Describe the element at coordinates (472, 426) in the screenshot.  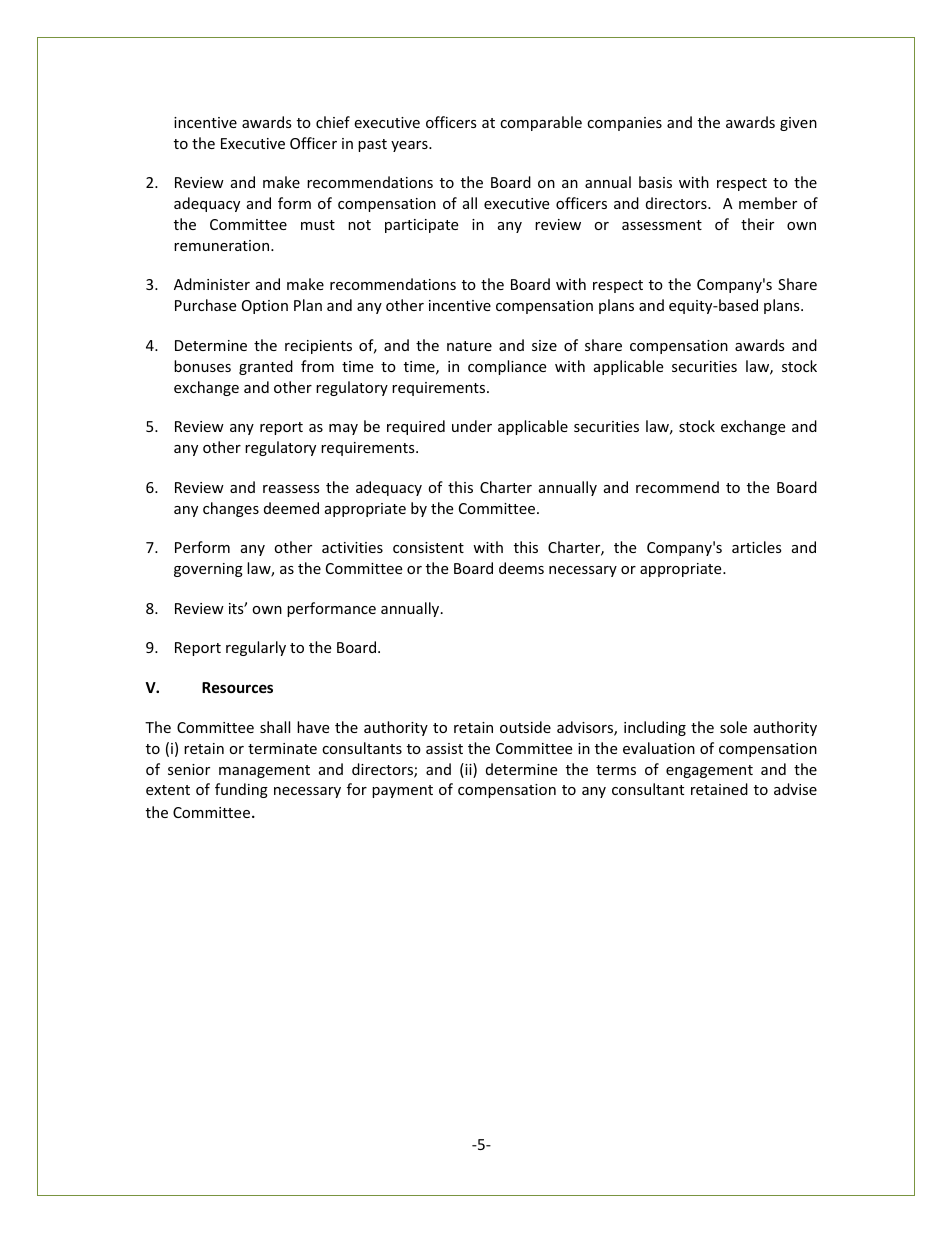
I see `under` at that location.
